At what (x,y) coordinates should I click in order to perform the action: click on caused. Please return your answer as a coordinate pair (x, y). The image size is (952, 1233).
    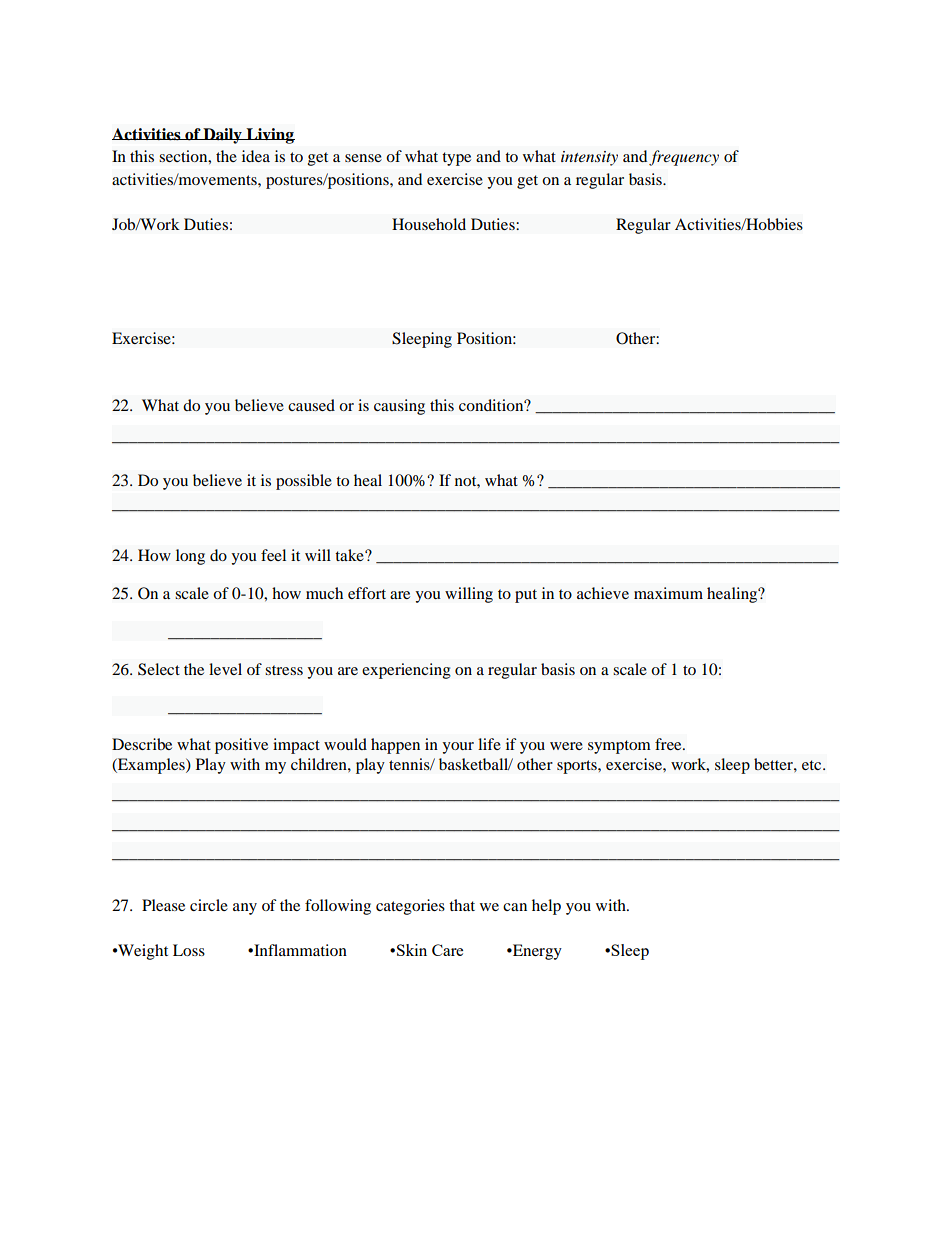
    Looking at the image, I should click on (311, 405).
